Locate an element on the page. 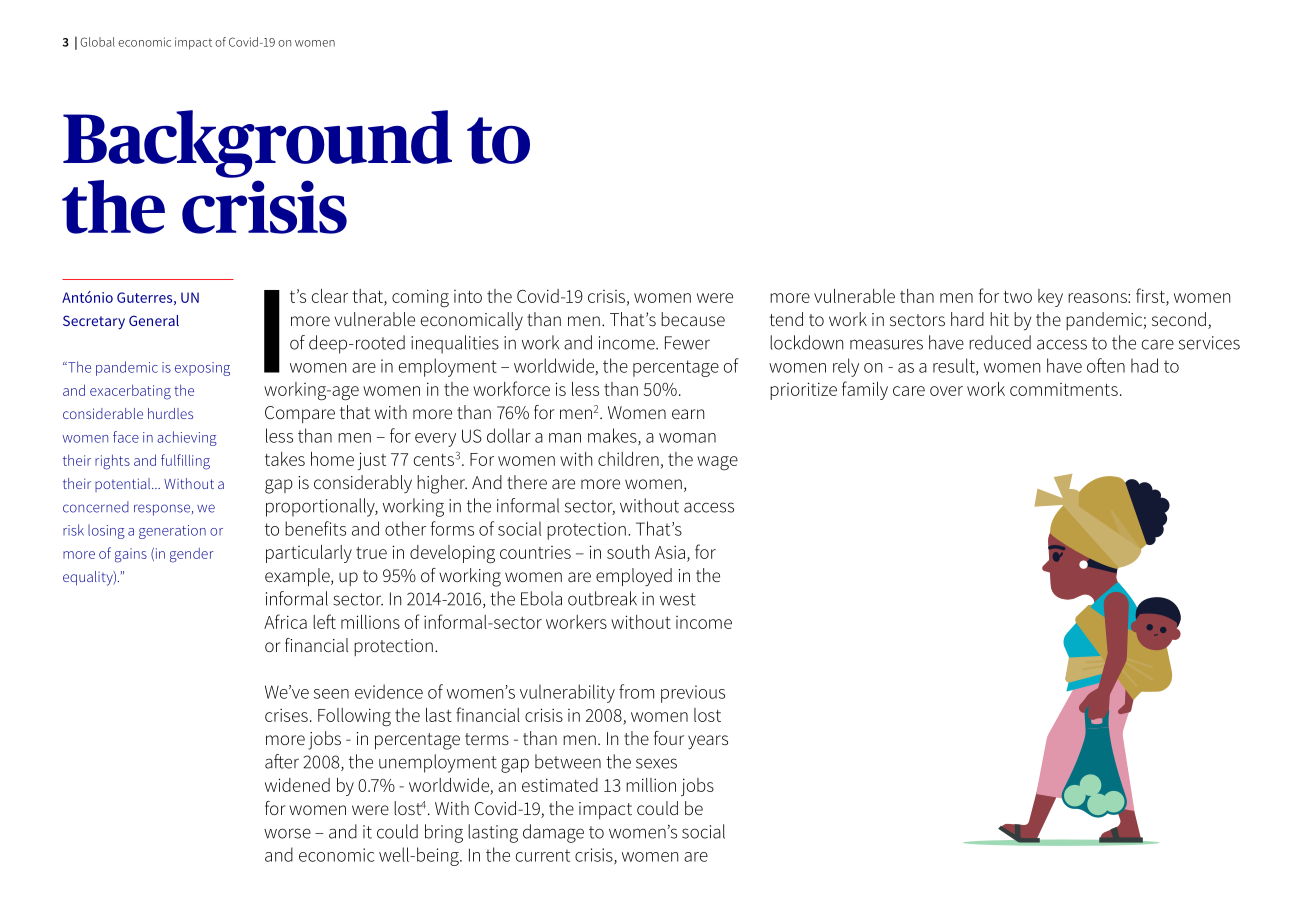 The height and width of the image is (924, 1308). Background is located at coordinates (257, 144).
